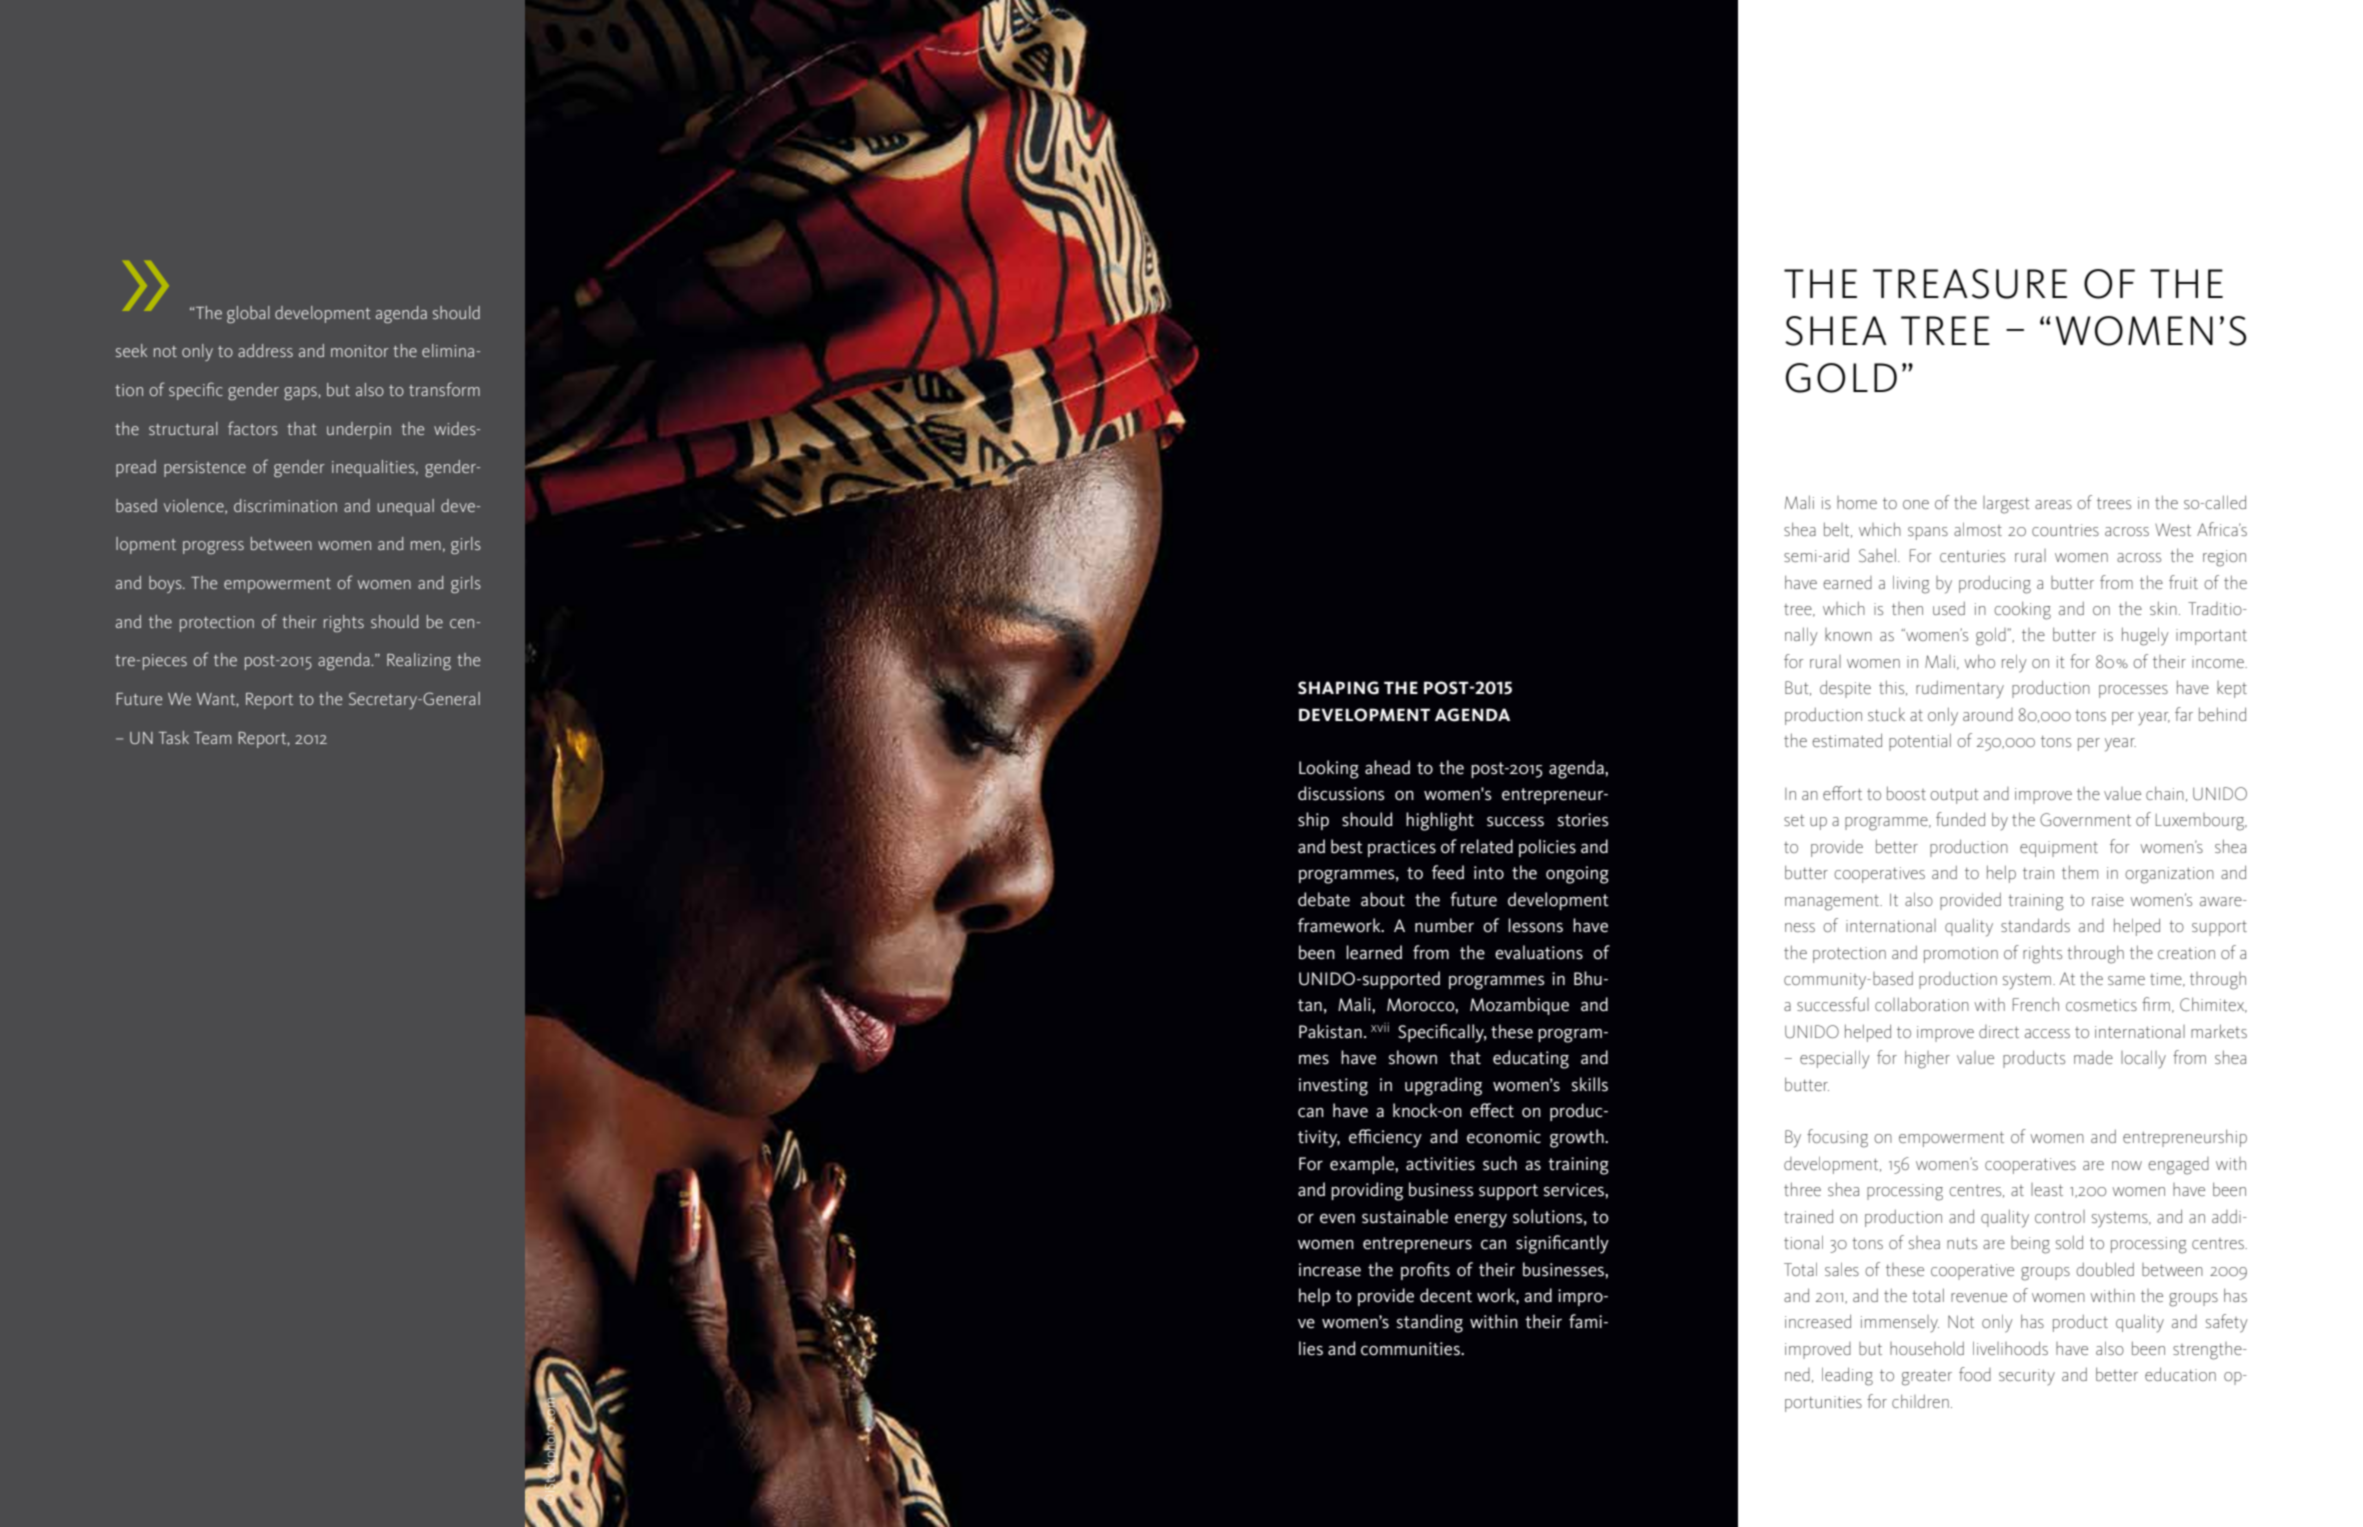 The height and width of the screenshot is (1527, 2363). Describe the element at coordinates (212, 738) in the screenshot. I see `Team` at that location.
